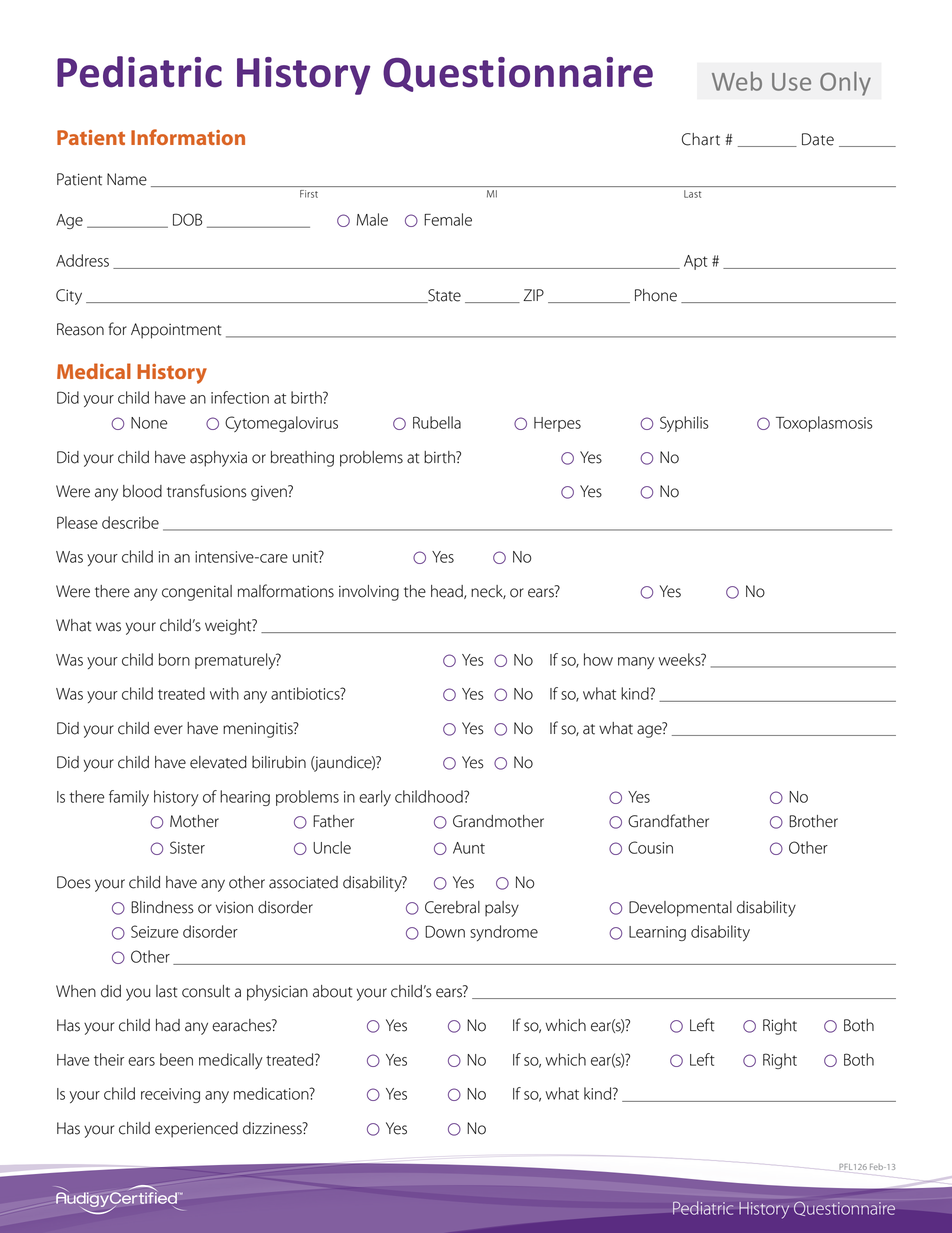 The image size is (952, 1233). Describe the element at coordinates (684, 424) in the screenshot. I see `Syphilis` at that location.
